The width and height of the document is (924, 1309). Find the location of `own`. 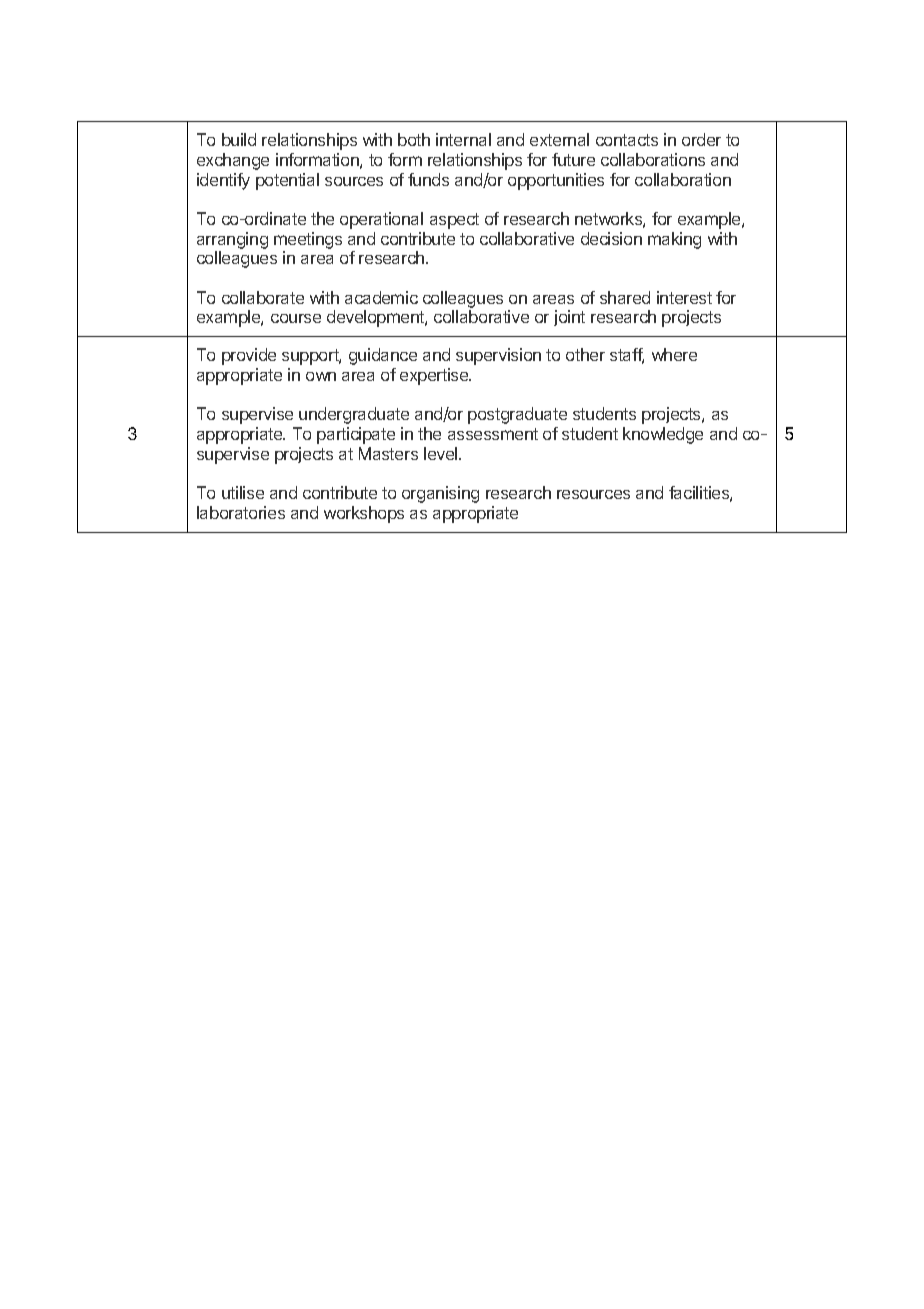

own is located at coordinates (321, 376).
